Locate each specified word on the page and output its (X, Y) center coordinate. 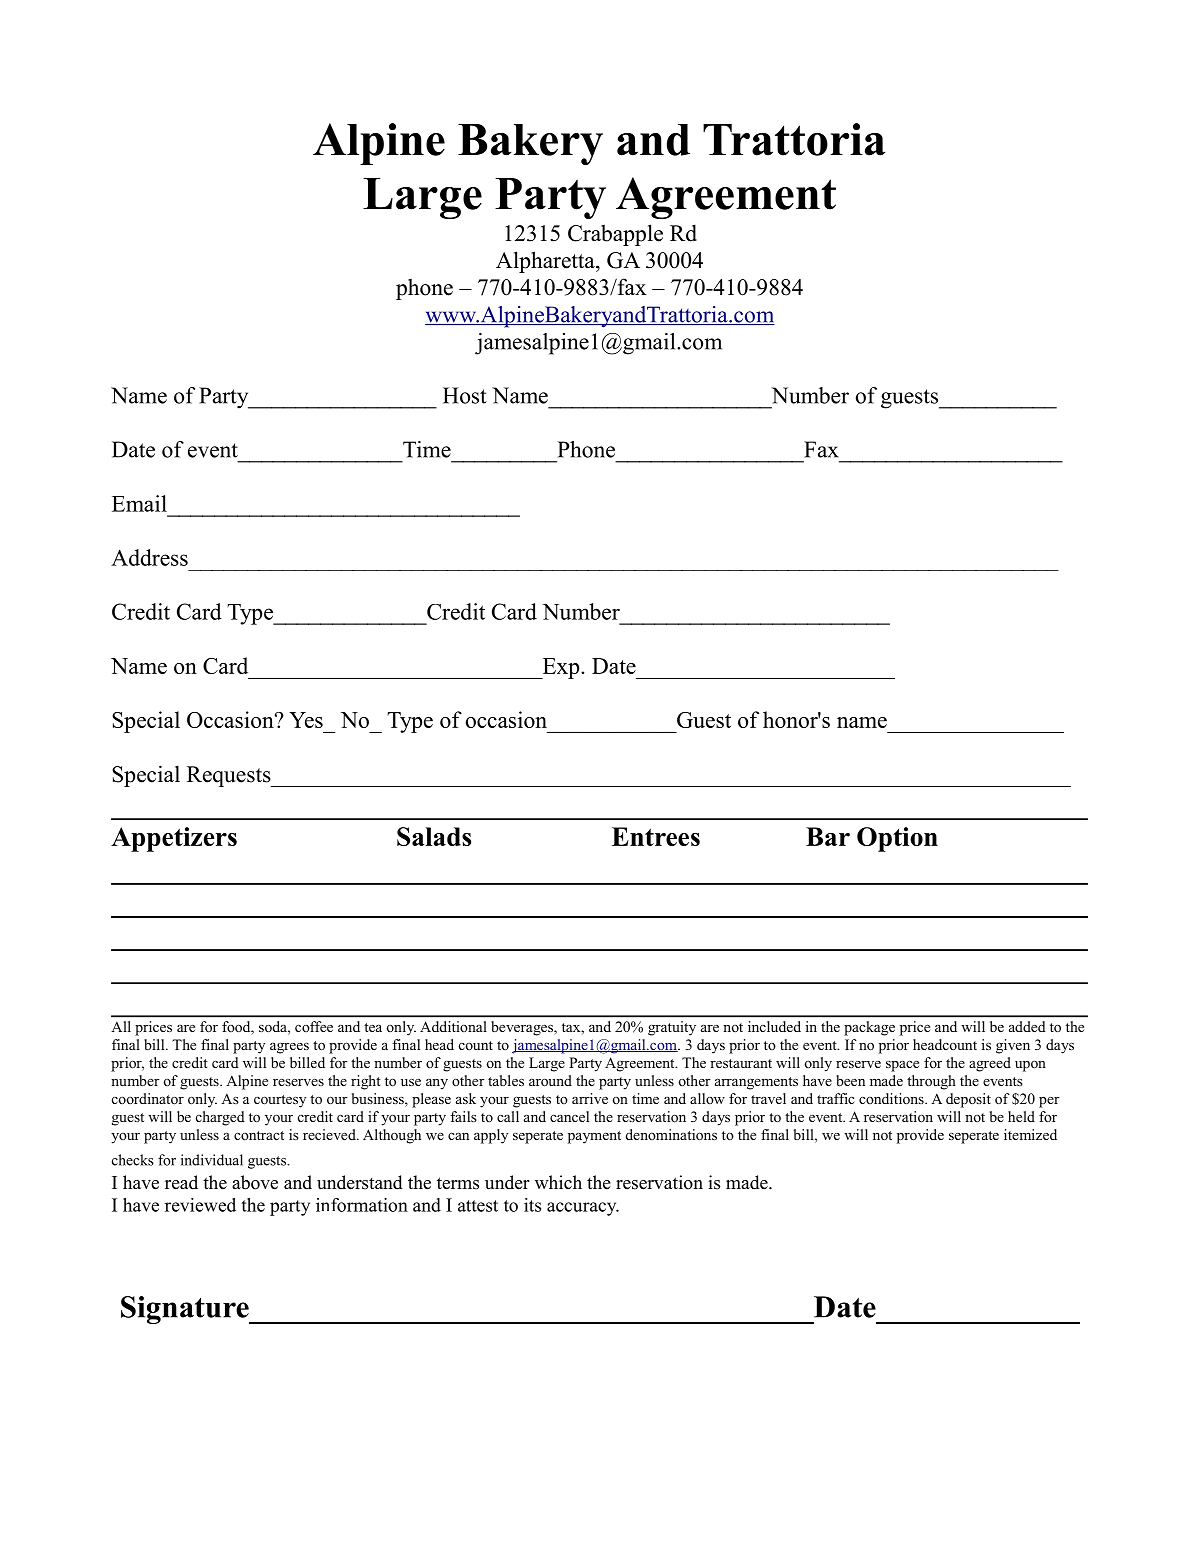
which (558, 1182)
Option (897, 839)
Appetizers (174, 839)
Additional (453, 1026)
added (1027, 1026)
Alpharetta (546, 262)
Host (465, 395)
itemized (1030, 1134)
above (255, 1182)
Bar (828, 836)
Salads (434, 836)
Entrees (656, 836)
